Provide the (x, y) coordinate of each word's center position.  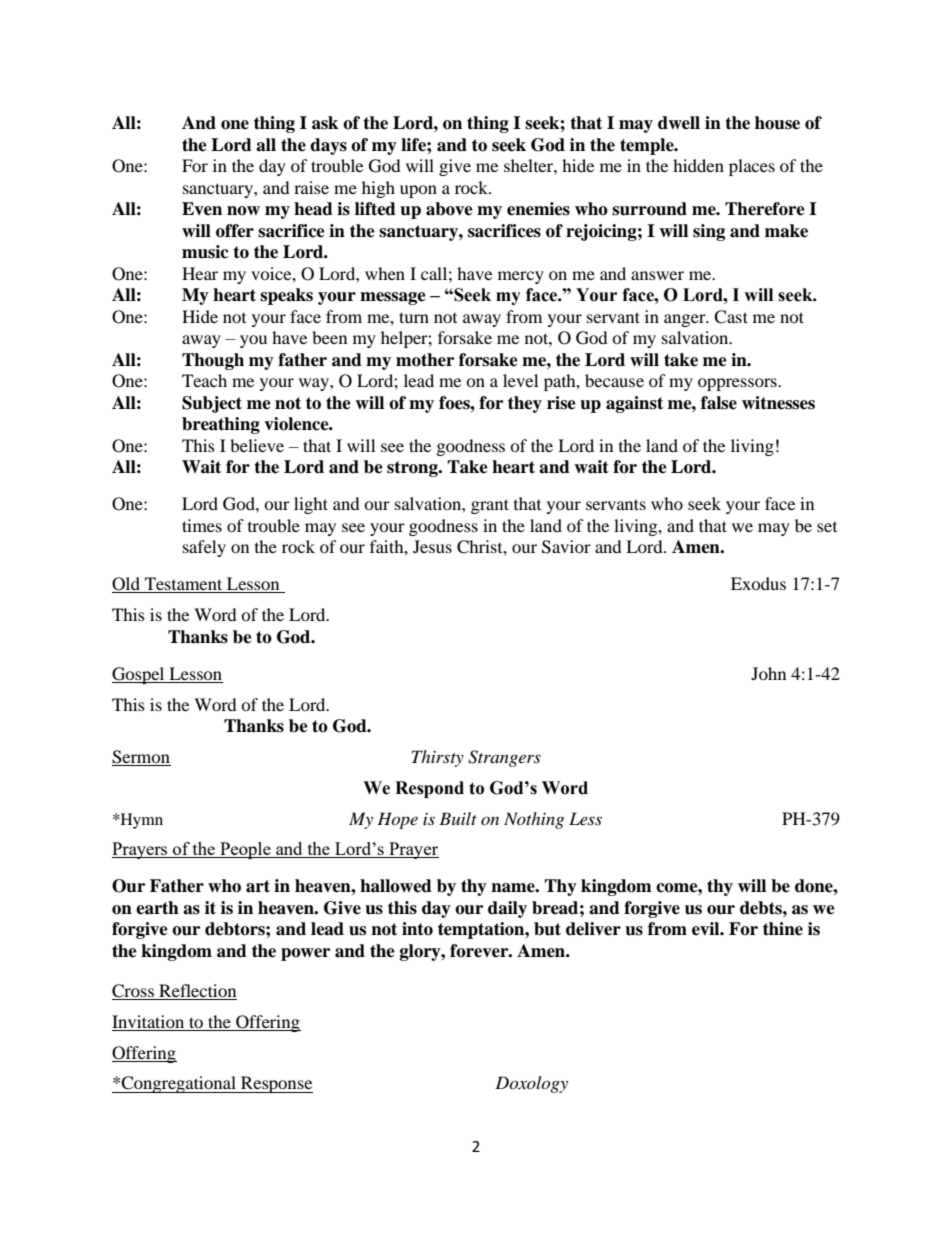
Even (202, 209)
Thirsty (438, 758)
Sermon (141, 758)
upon (418, 191)
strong (413, 469)
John (768, 673)
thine (783, 929)
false (719, 403)
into (417, 929)
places (752, 167)
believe (257, 445)
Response (276, 1084)
